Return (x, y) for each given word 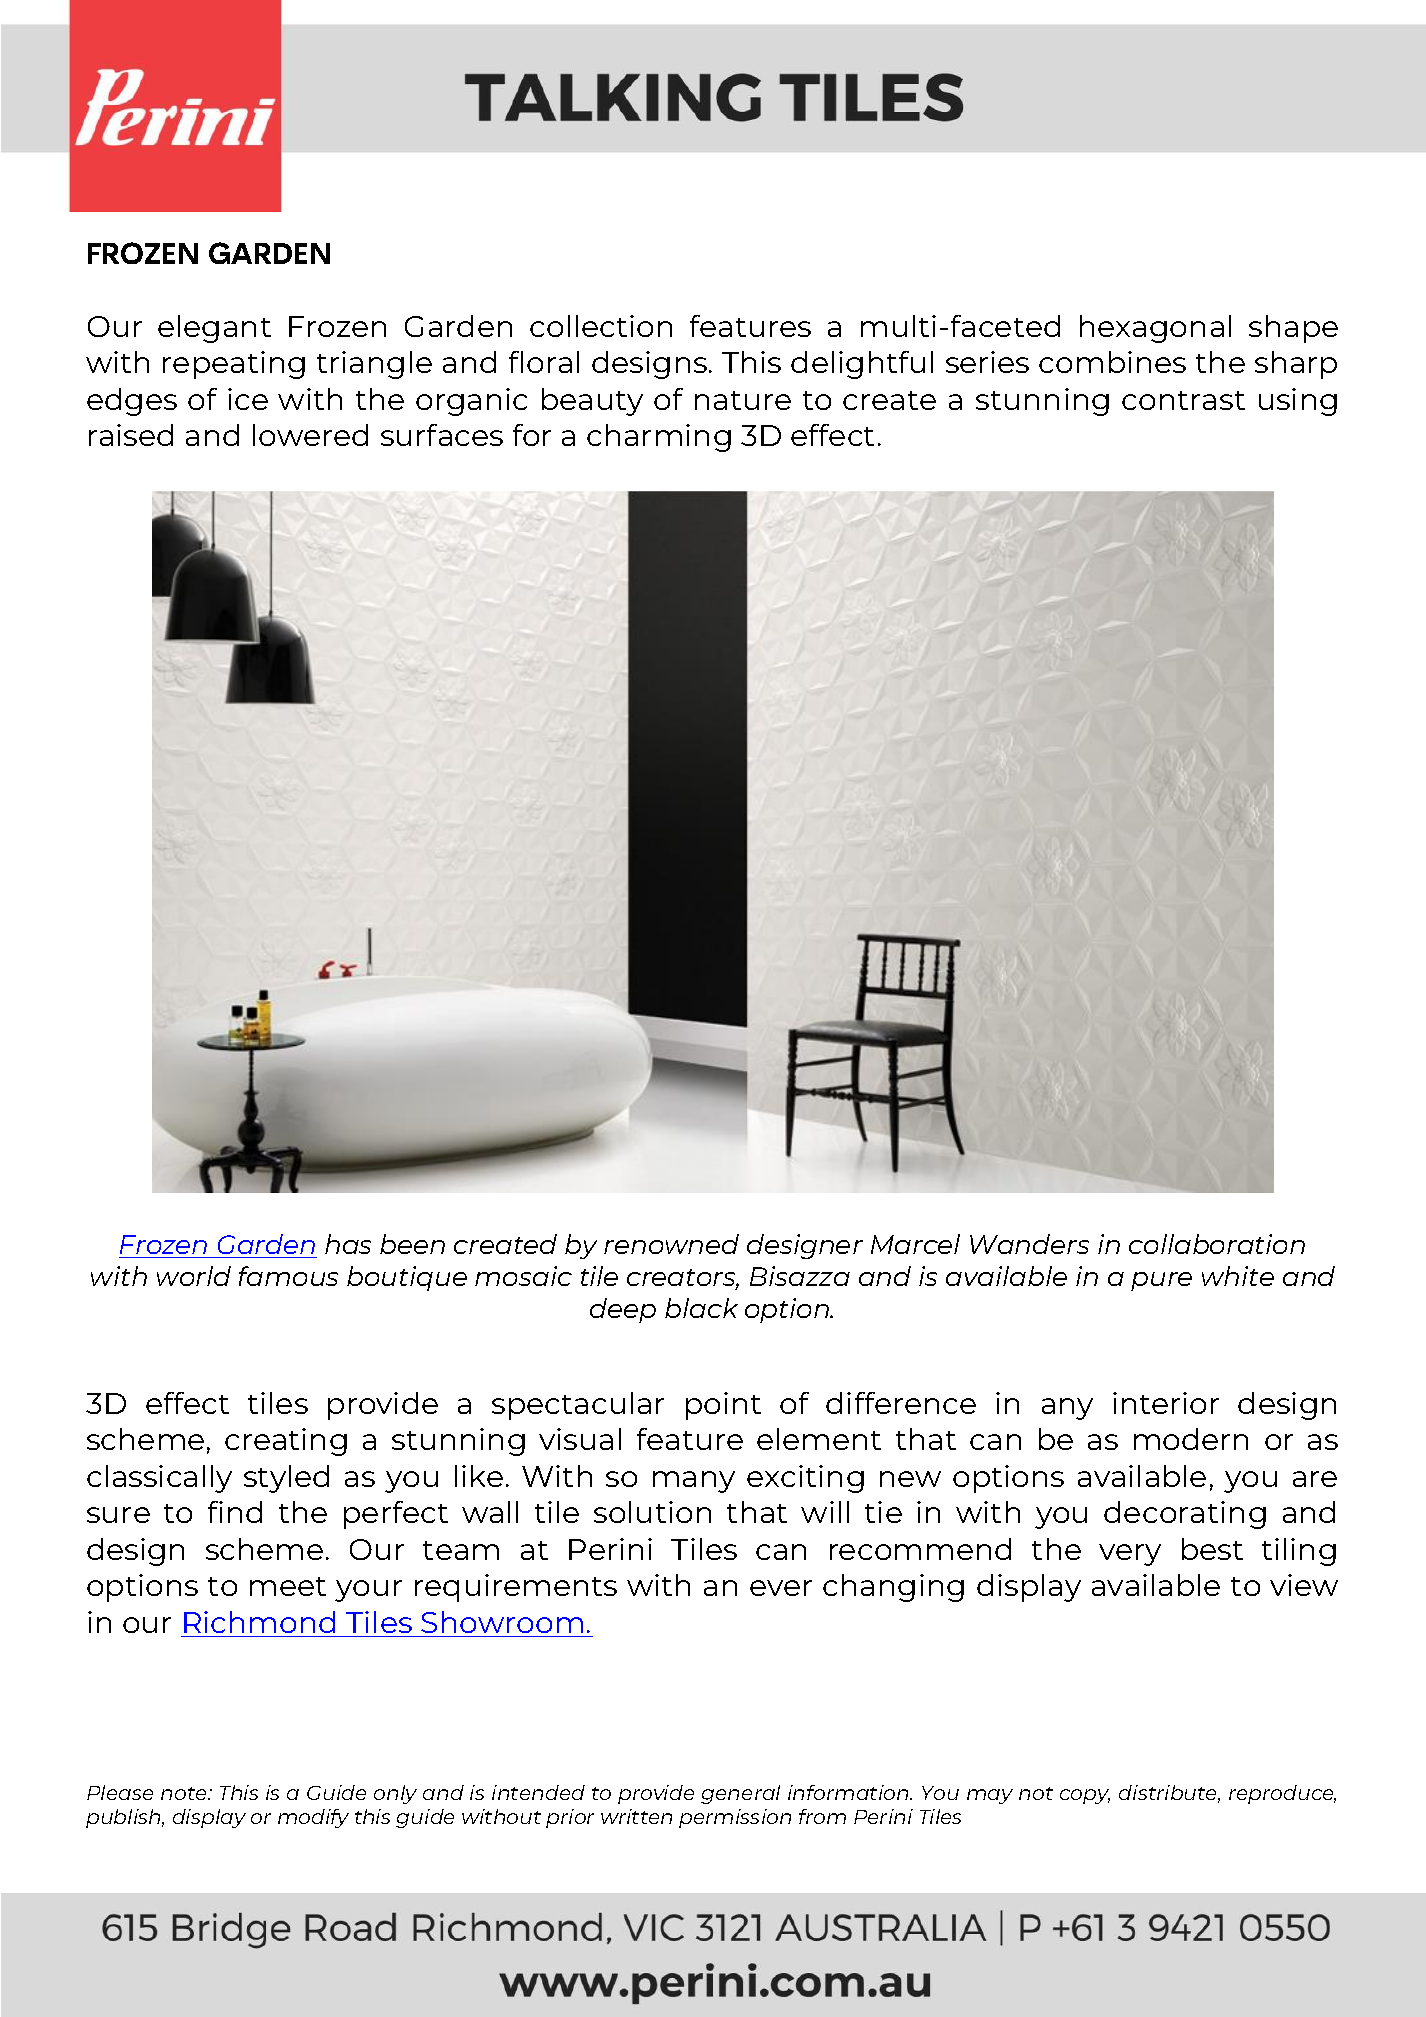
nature (743, 400)
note (185, 1793)
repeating (234, 365)
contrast (1183, 400)
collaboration (1217, 1244)
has (348, 1244)
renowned (671, 1244)
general (740, 1794)
